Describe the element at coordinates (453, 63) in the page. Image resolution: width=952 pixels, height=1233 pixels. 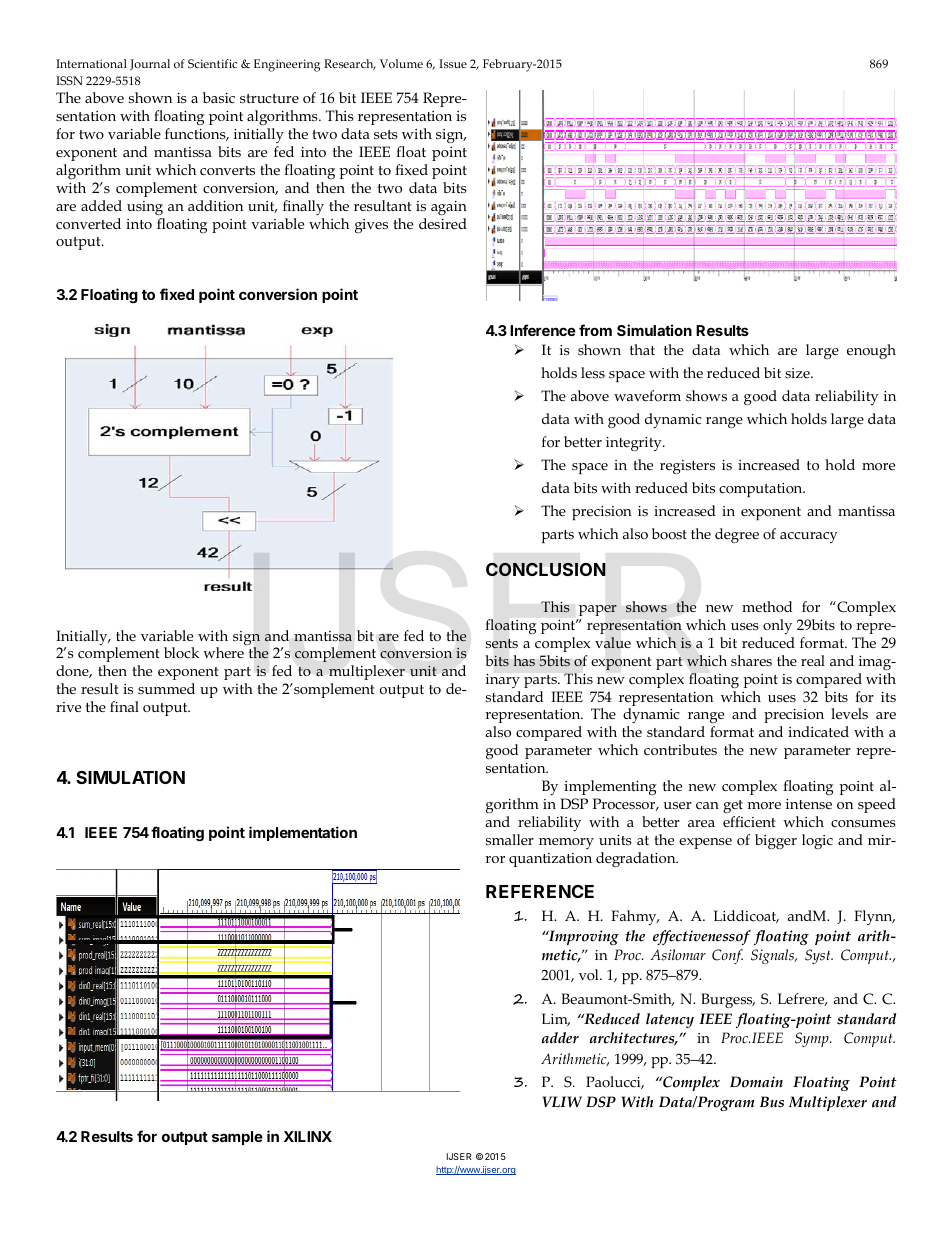
I see `Issue` at that location.
